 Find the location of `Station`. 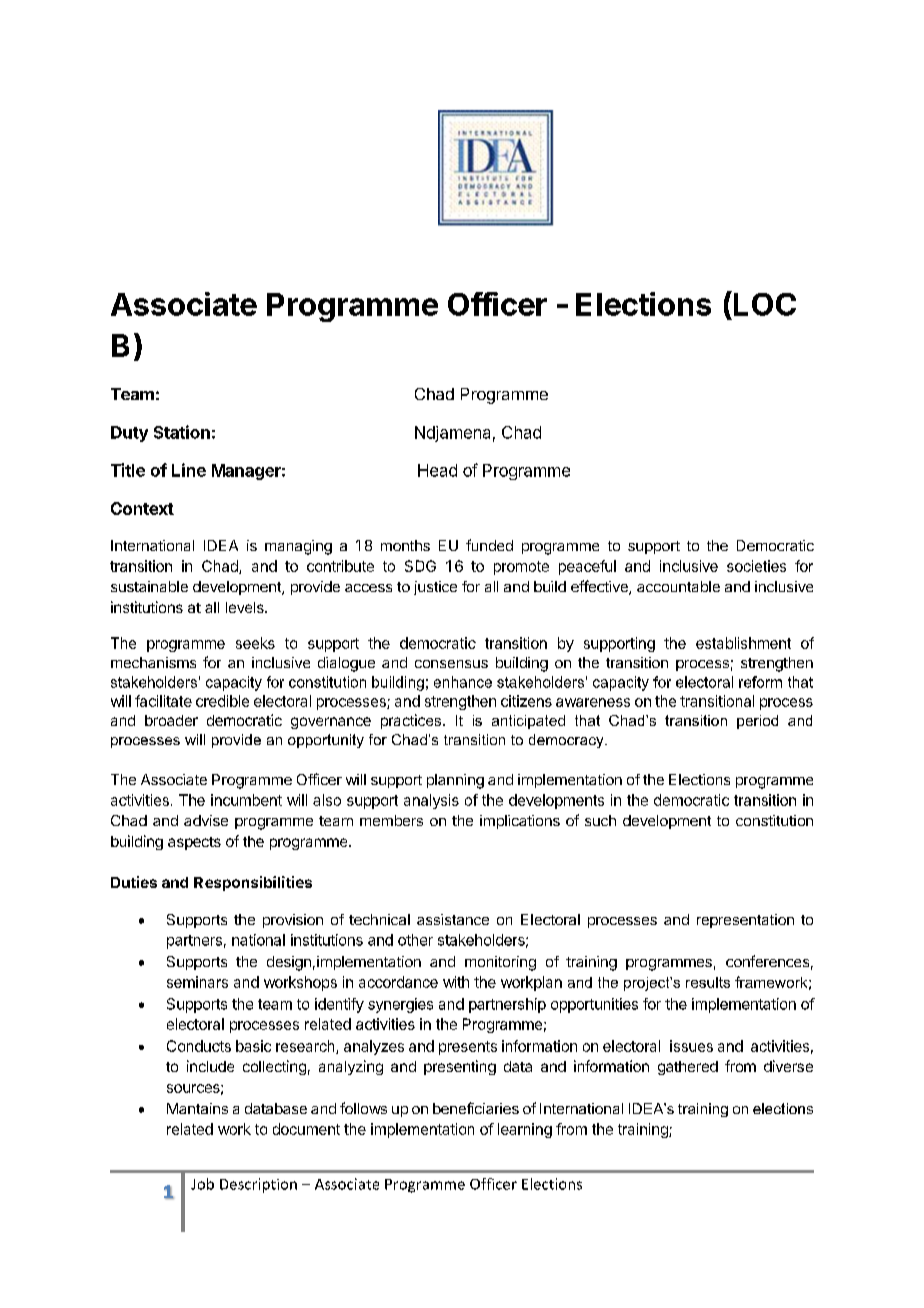

Station is located at coordinates (182, 432).
